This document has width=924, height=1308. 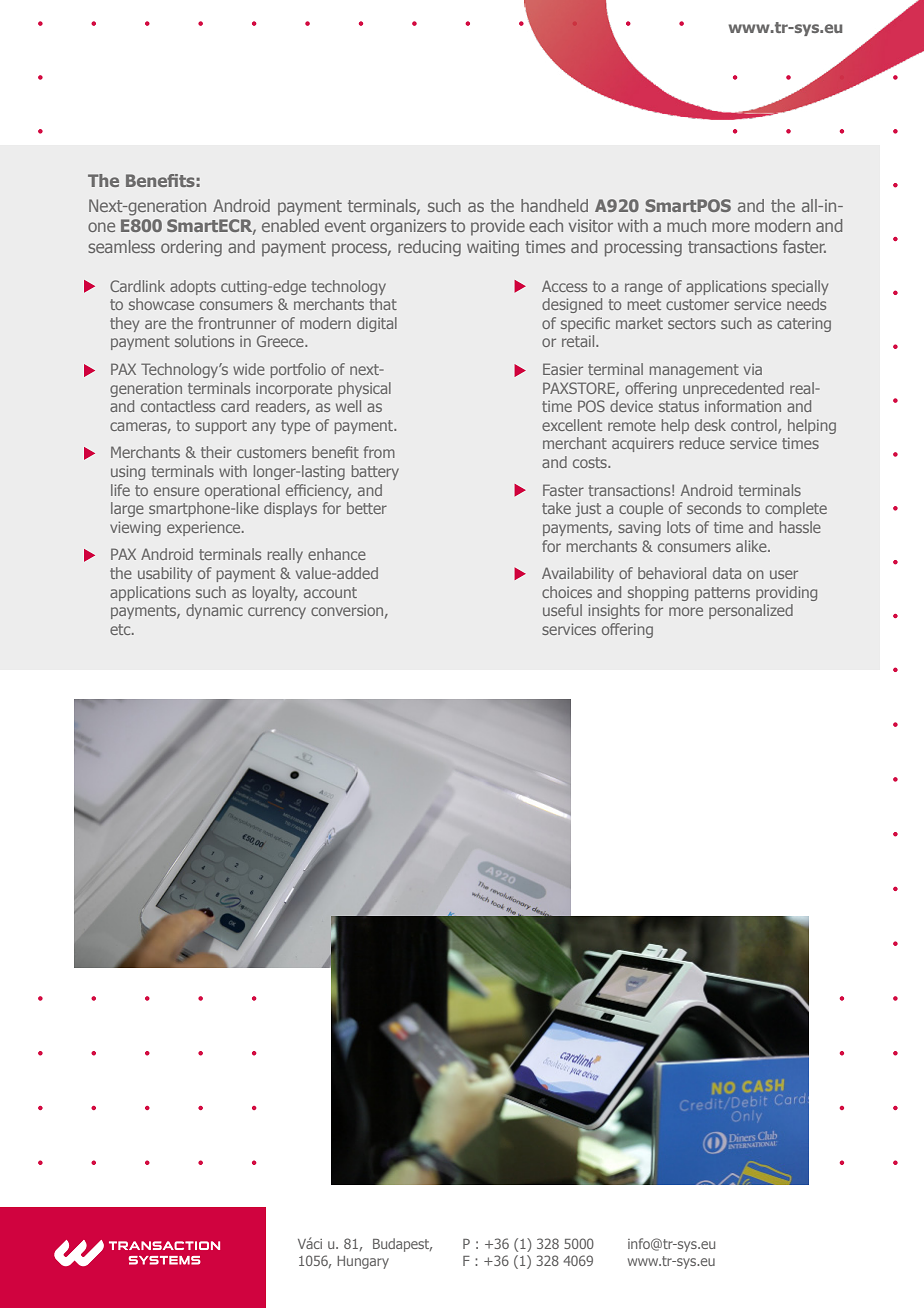 What do you see at coordinates (493, 248) in the document?
I see `waiting` at bounding box center [493, 248].
